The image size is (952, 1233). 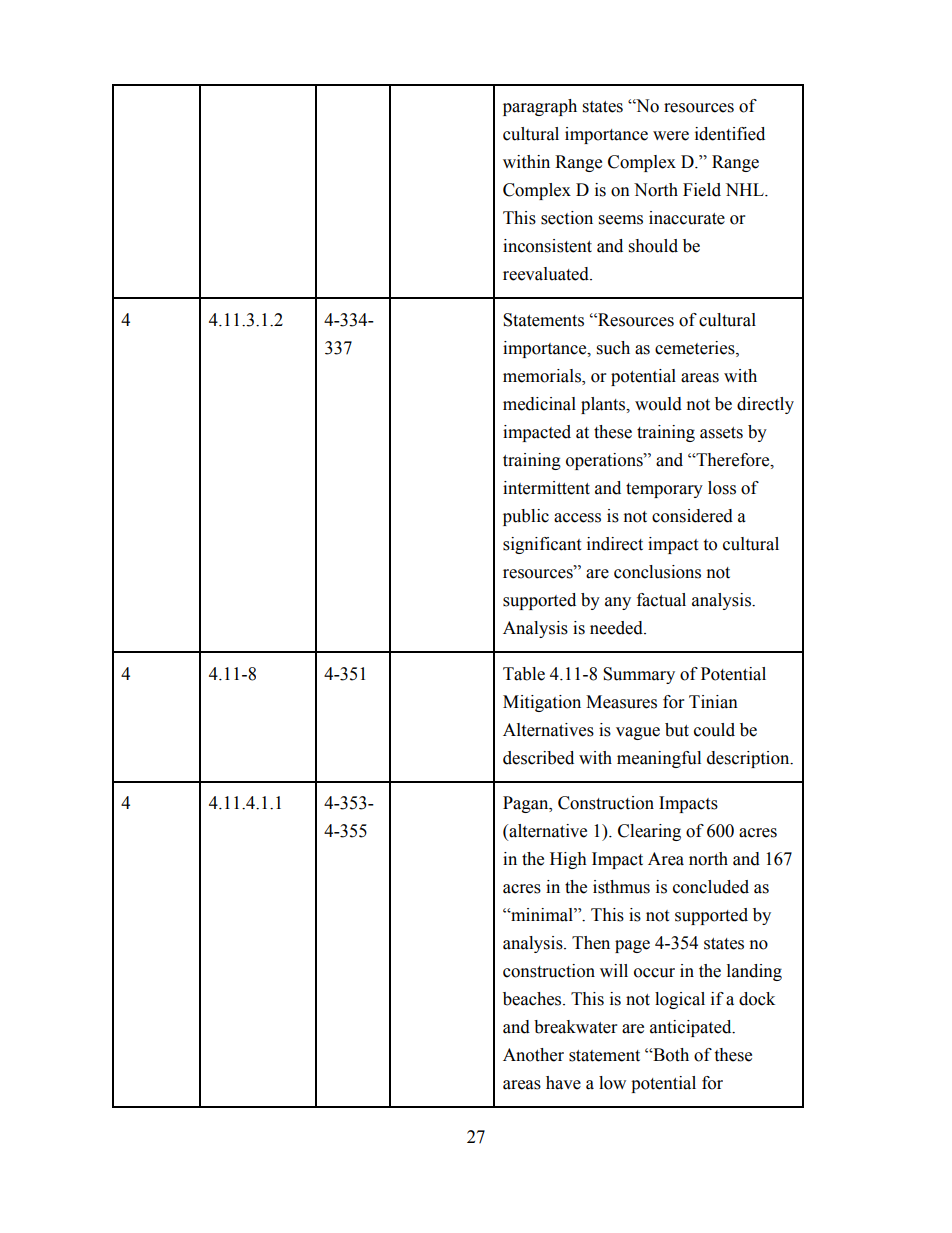 I want to click on memorials, so click(x=543, y=377).
